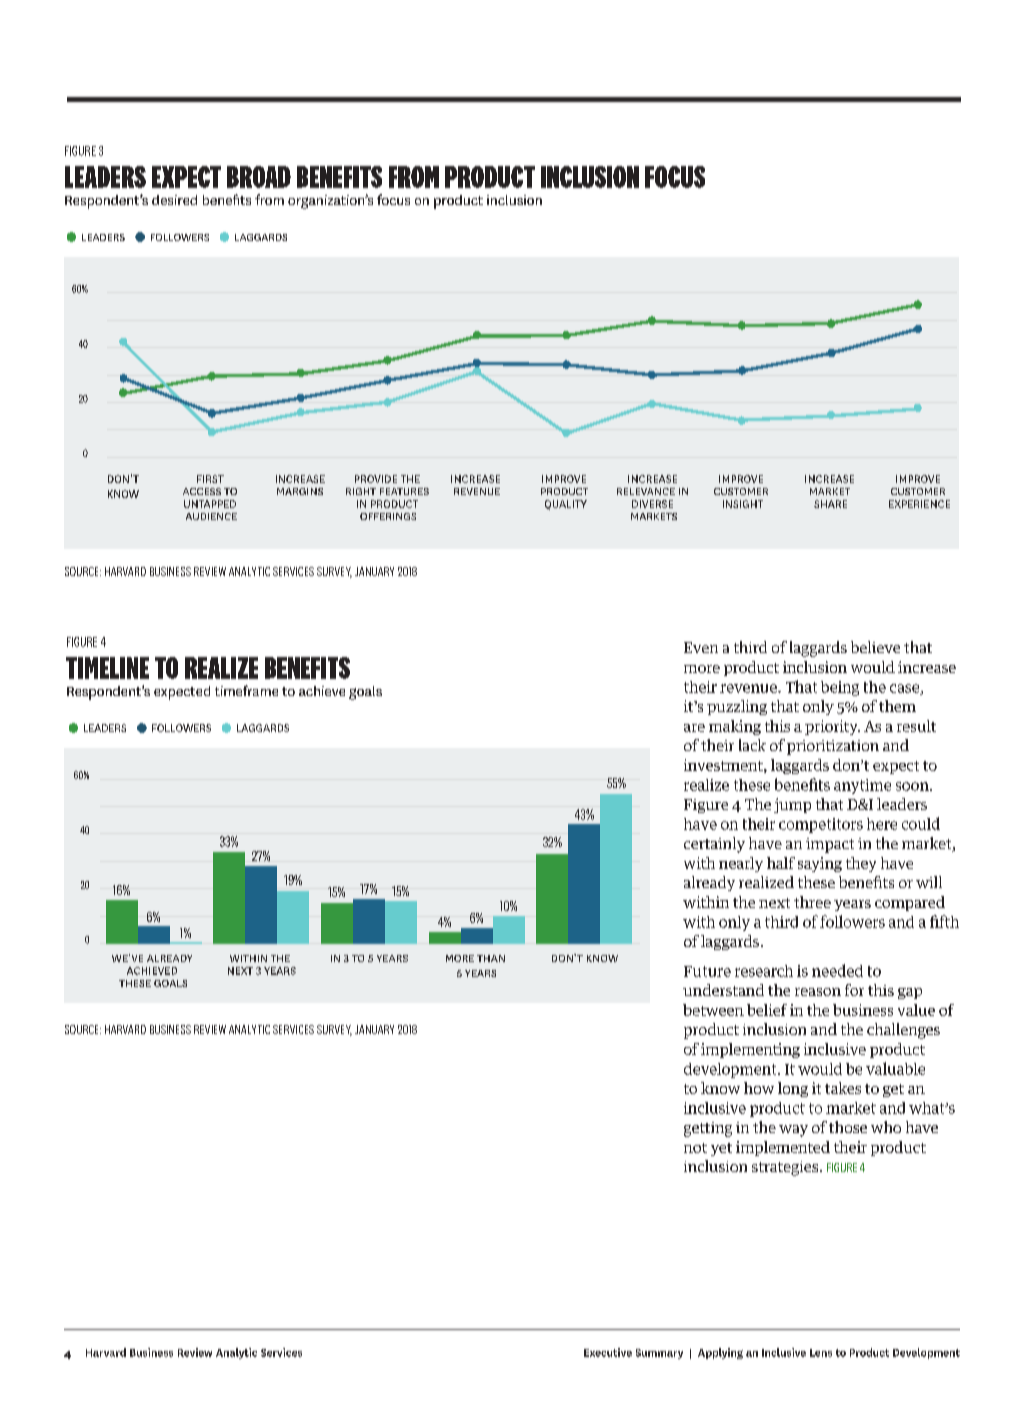 Image resolution: width=1025 pixels, height=1410 pixels. I want to click on SHARE, so click(830, 504).
